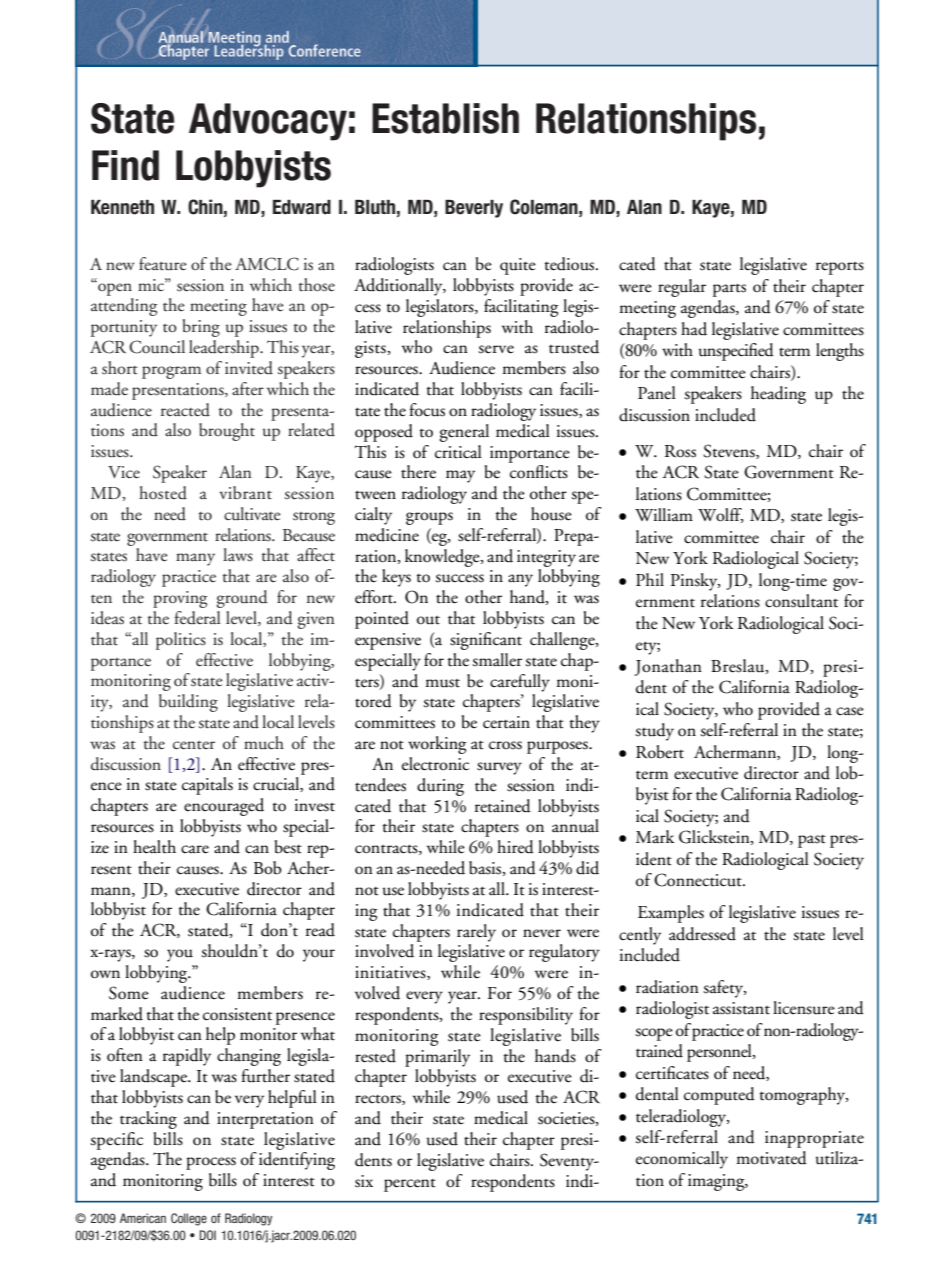 This document has width=952, height=1280. I want to click on Jonathan, so click(668, 667).
